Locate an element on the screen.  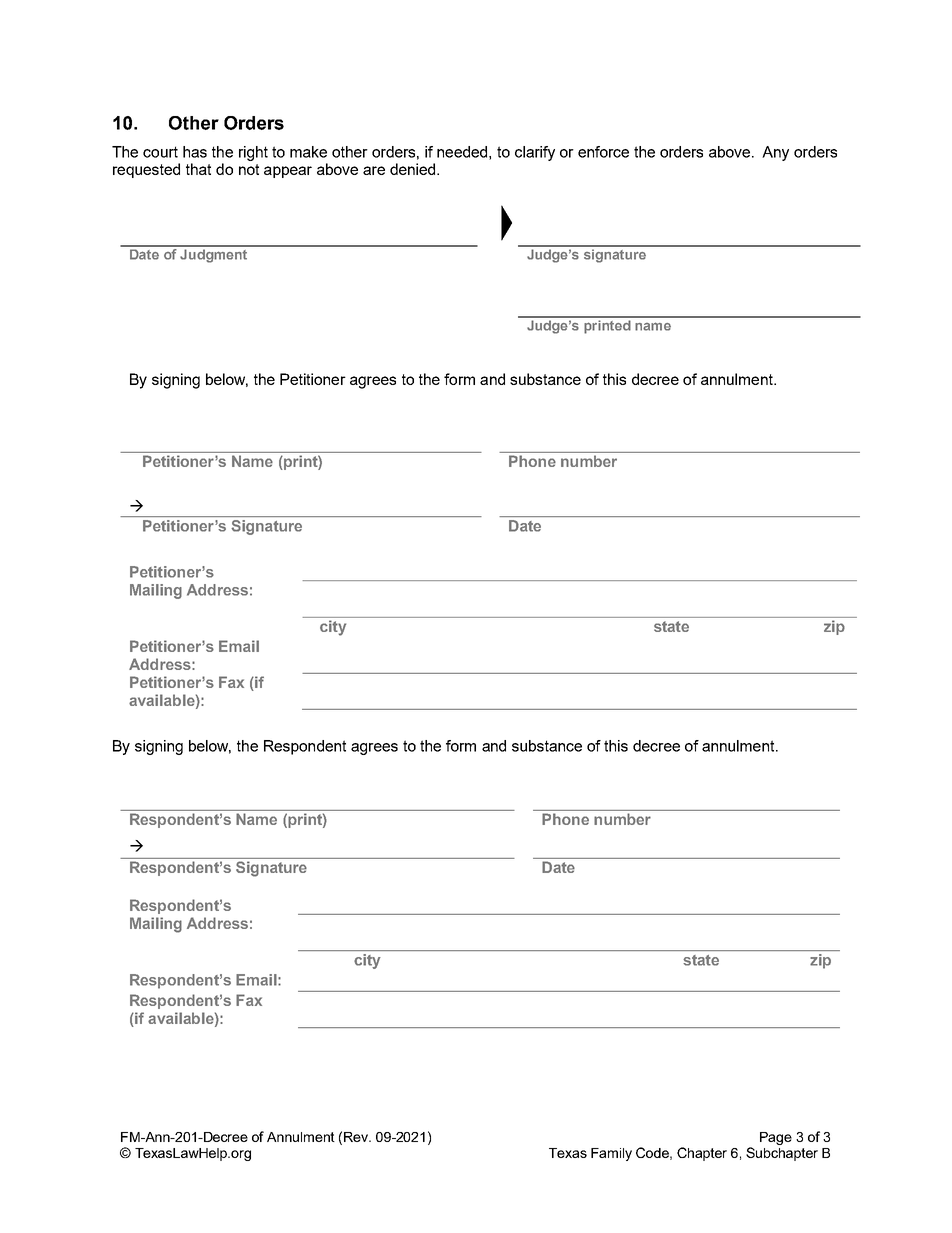
denied is located at coordinates (414, 169).
